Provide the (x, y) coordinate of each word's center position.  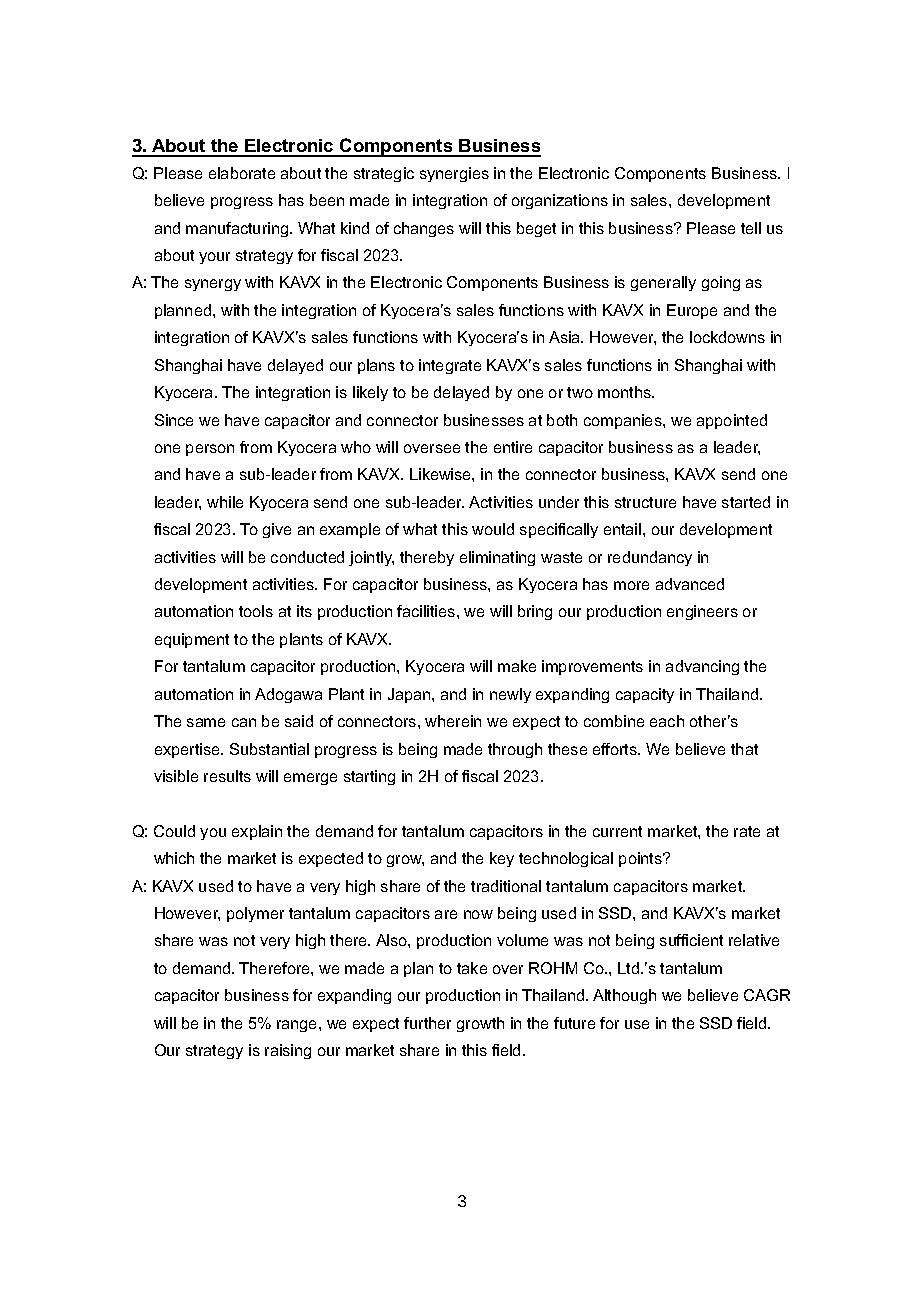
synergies (454, 174)
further (427, 1023)
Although (624, 996)
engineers (702, 612)
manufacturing (238, 229)
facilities (427, 611)
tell (751, 228)
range (298, 1026)
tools (256, 611)
